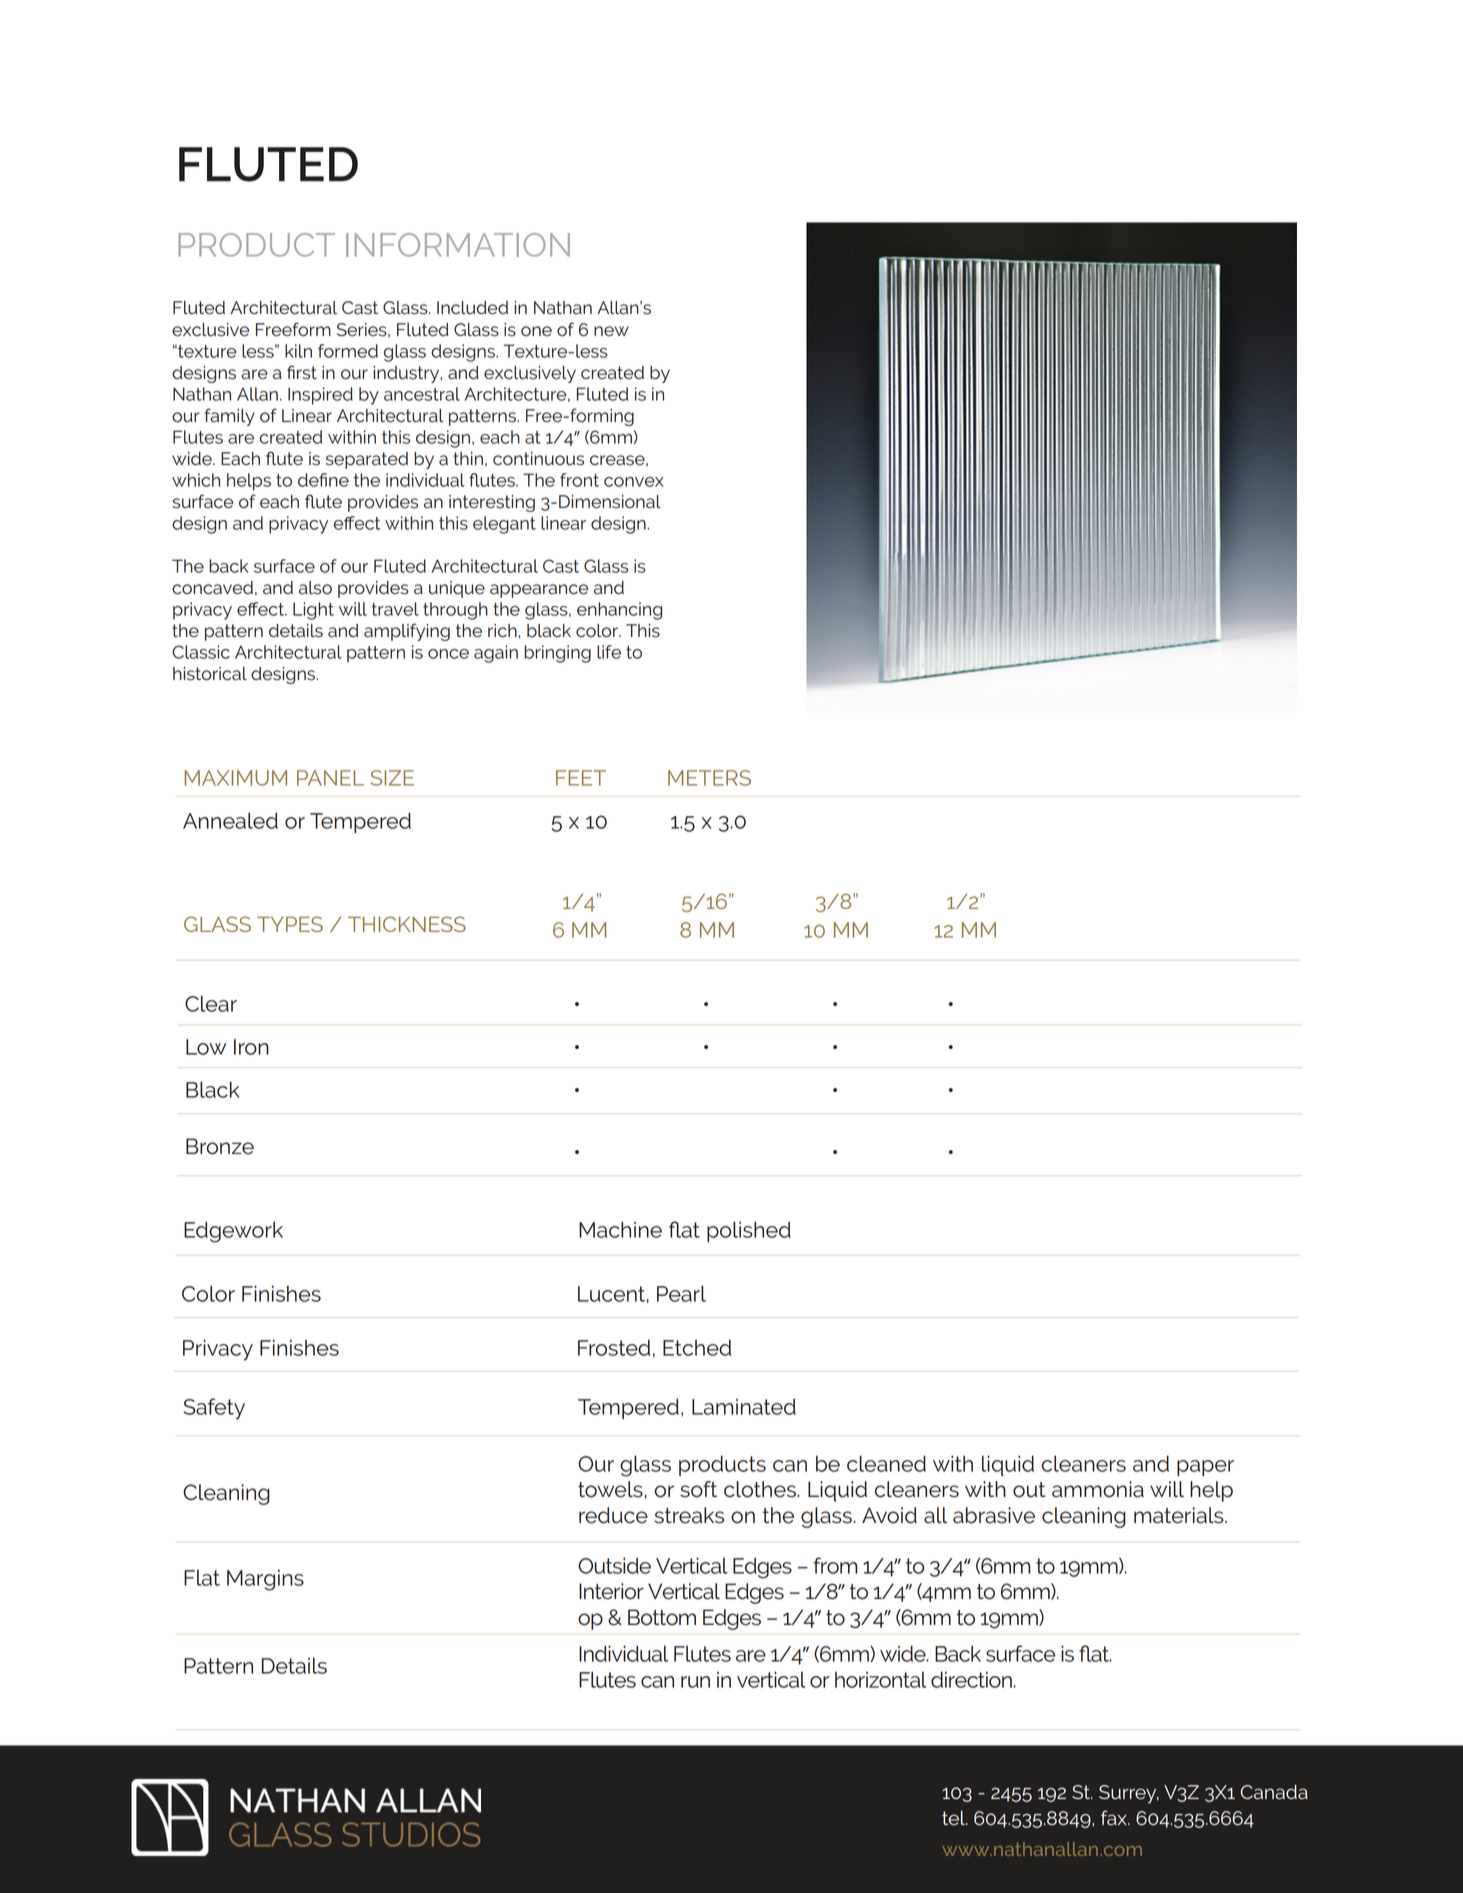 Image resolution: width=1463 pixels, height=1893 pixels. Describe the element at coordinates (265, 1580) in the screenshot. I see `Margins` at that location.
